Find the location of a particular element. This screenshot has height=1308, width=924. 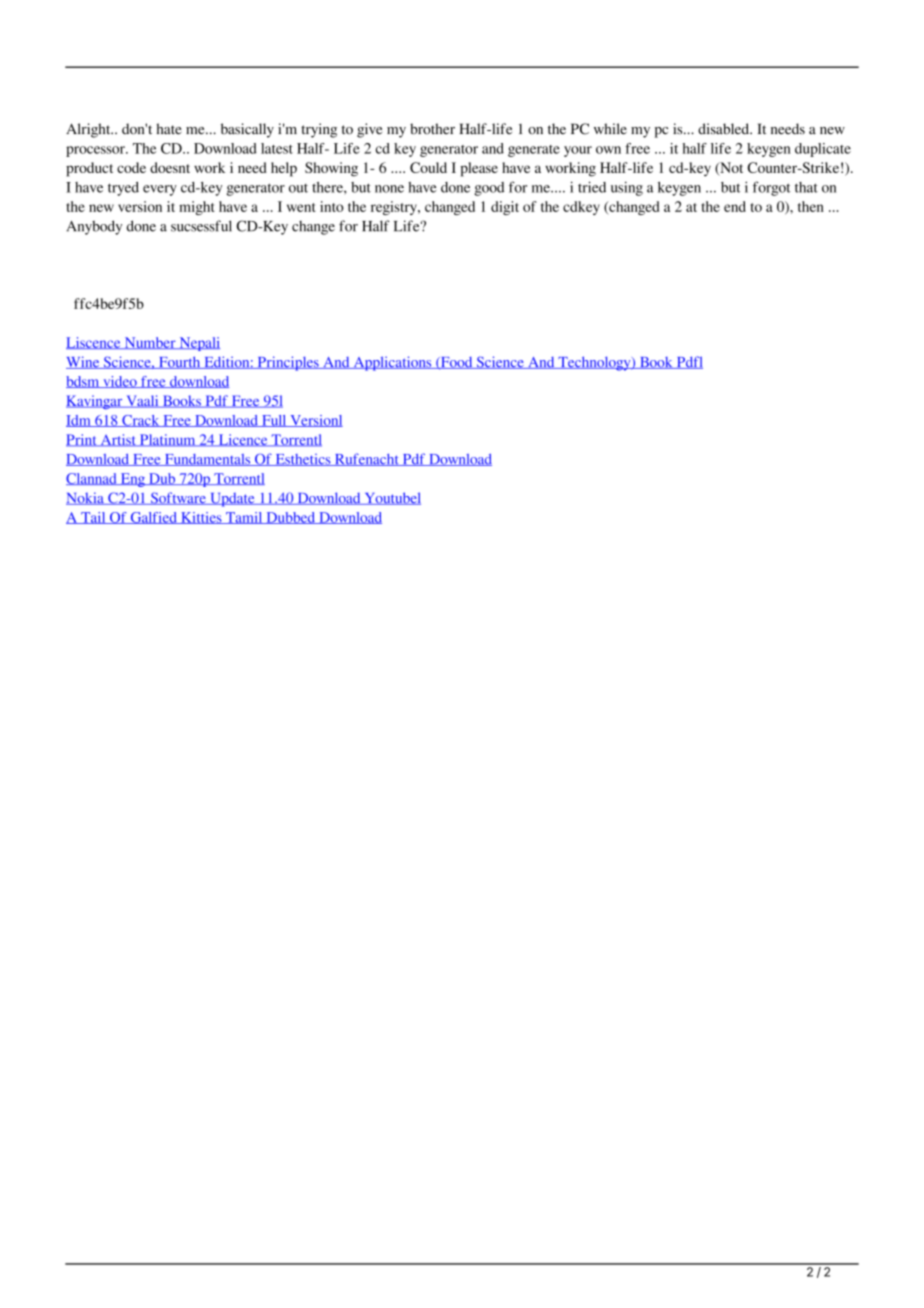

Software is located at coordinates (178, 498).
